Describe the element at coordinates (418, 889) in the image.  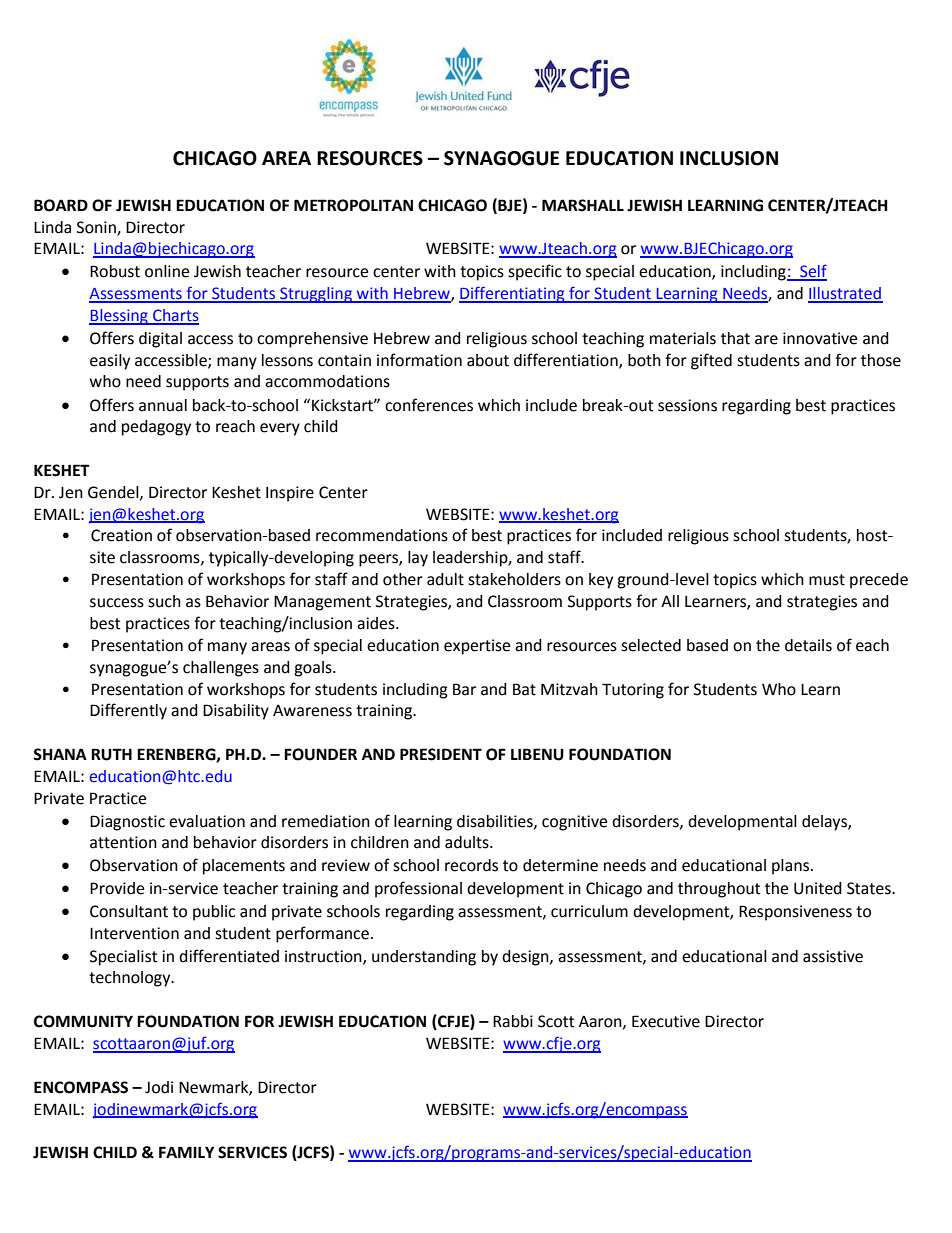
I see `professional` at that location.
